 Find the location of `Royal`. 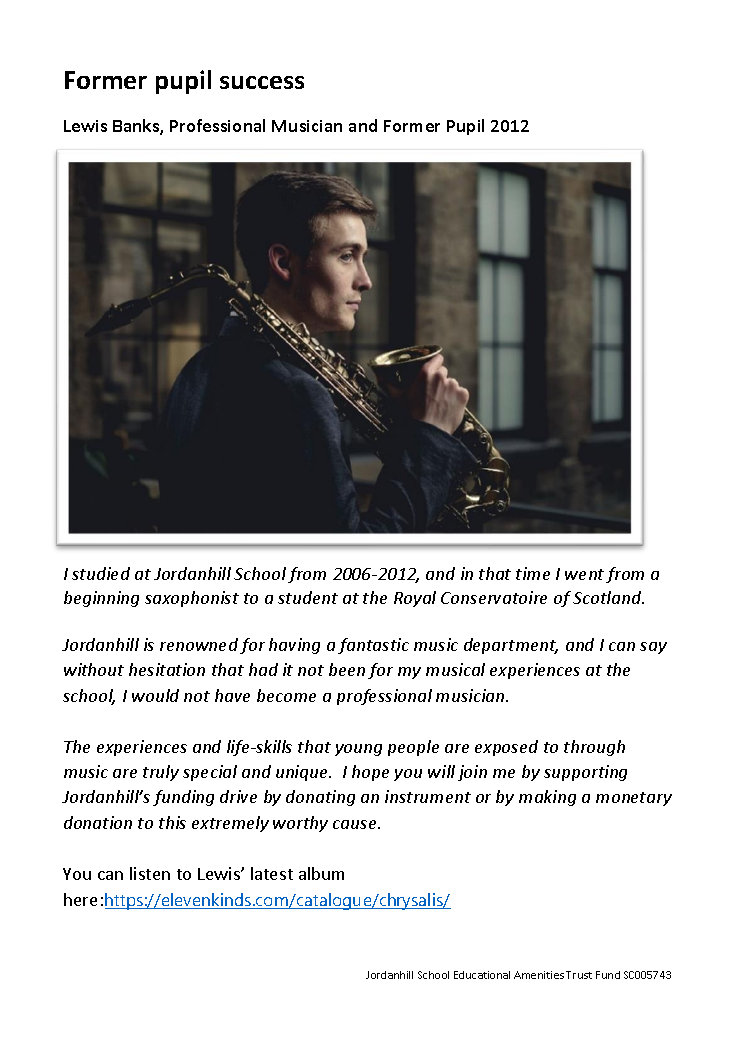

Royal is located at coordinates (415, 599).
